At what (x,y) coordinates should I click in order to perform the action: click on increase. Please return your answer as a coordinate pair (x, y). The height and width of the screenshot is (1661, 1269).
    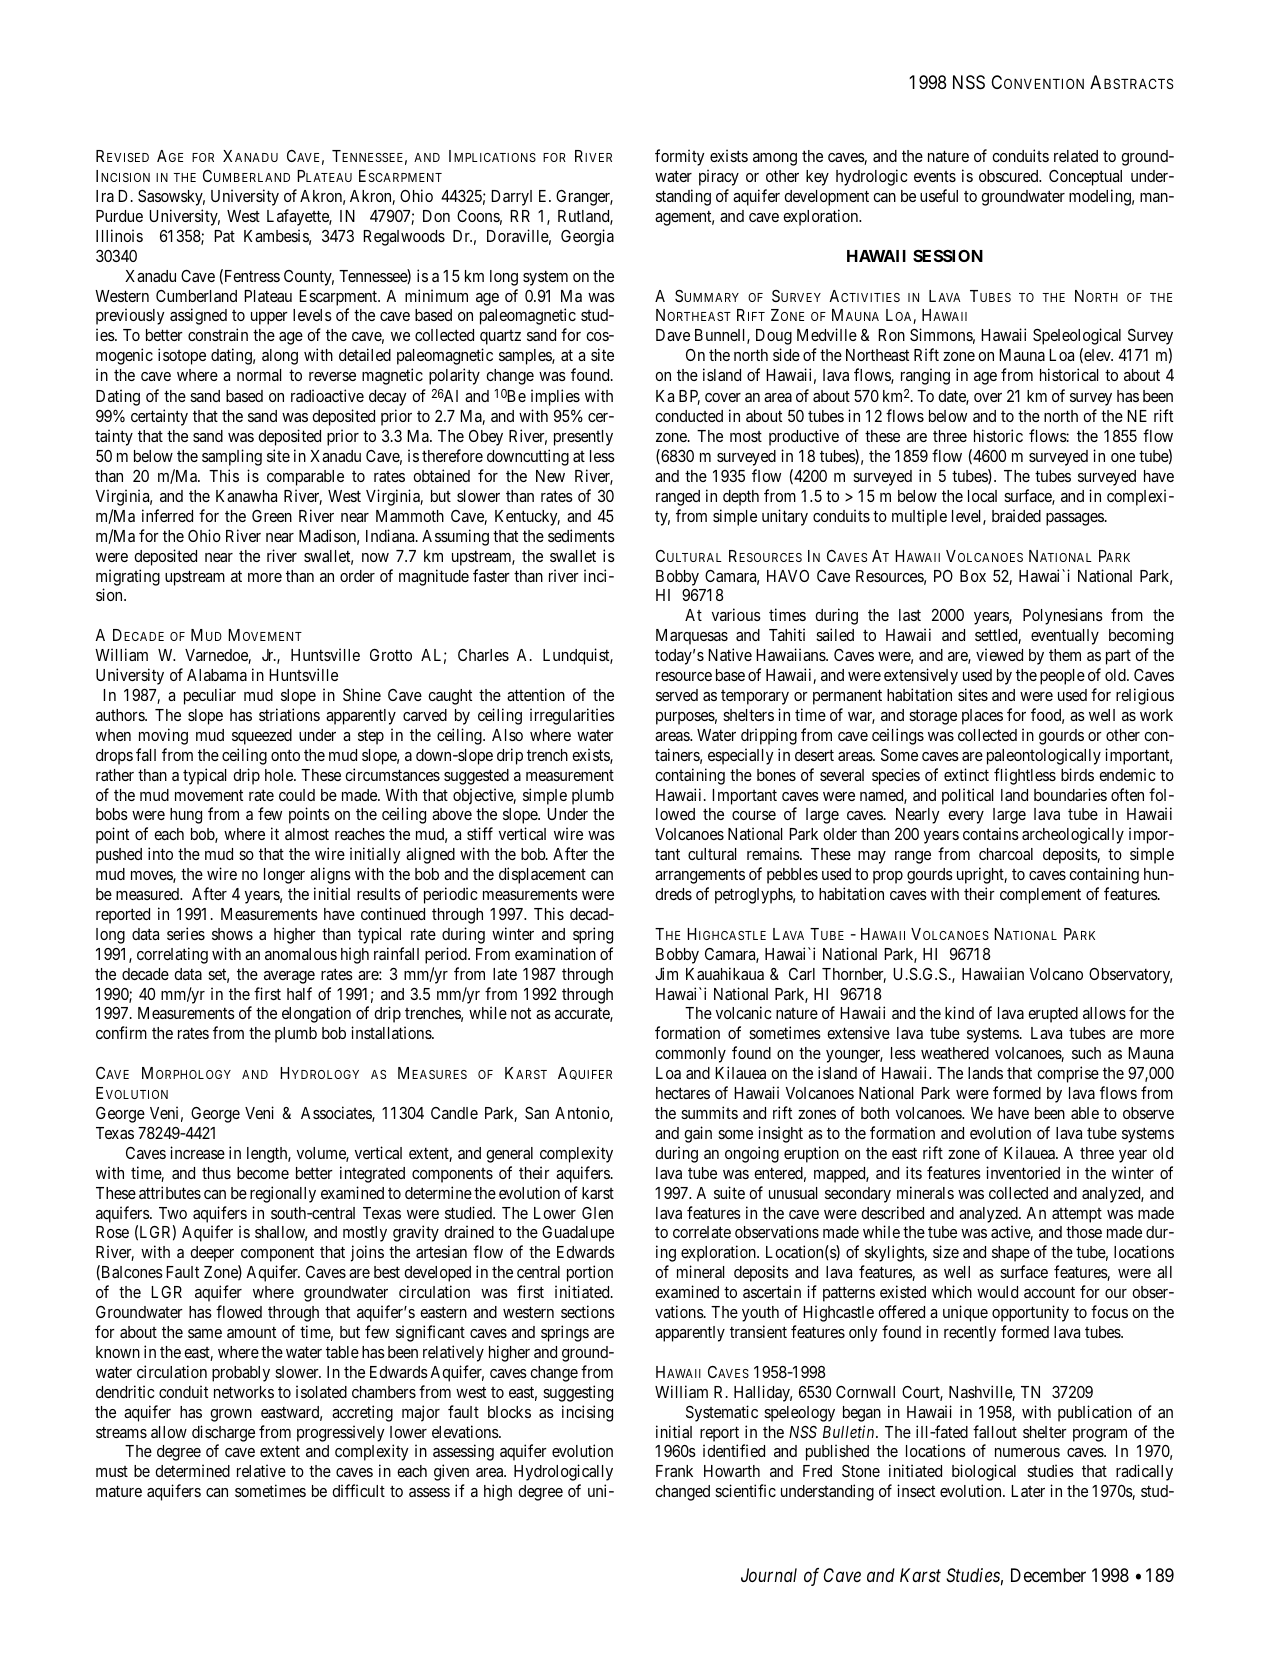
    Looking at the image, I should click on (197, 1152).
